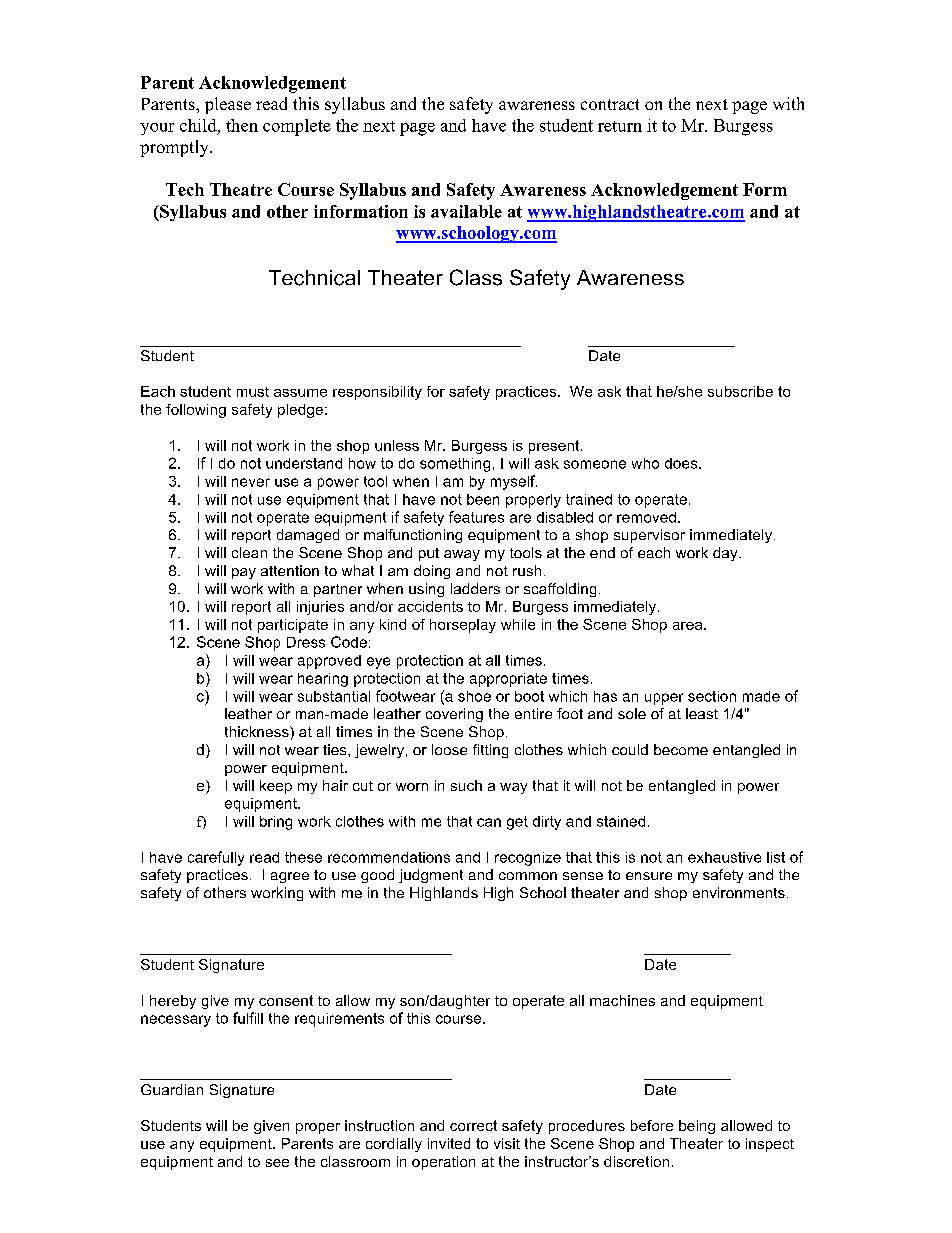 The image size is (952, 1233). I want to click on correct, so click(473, 1125).
